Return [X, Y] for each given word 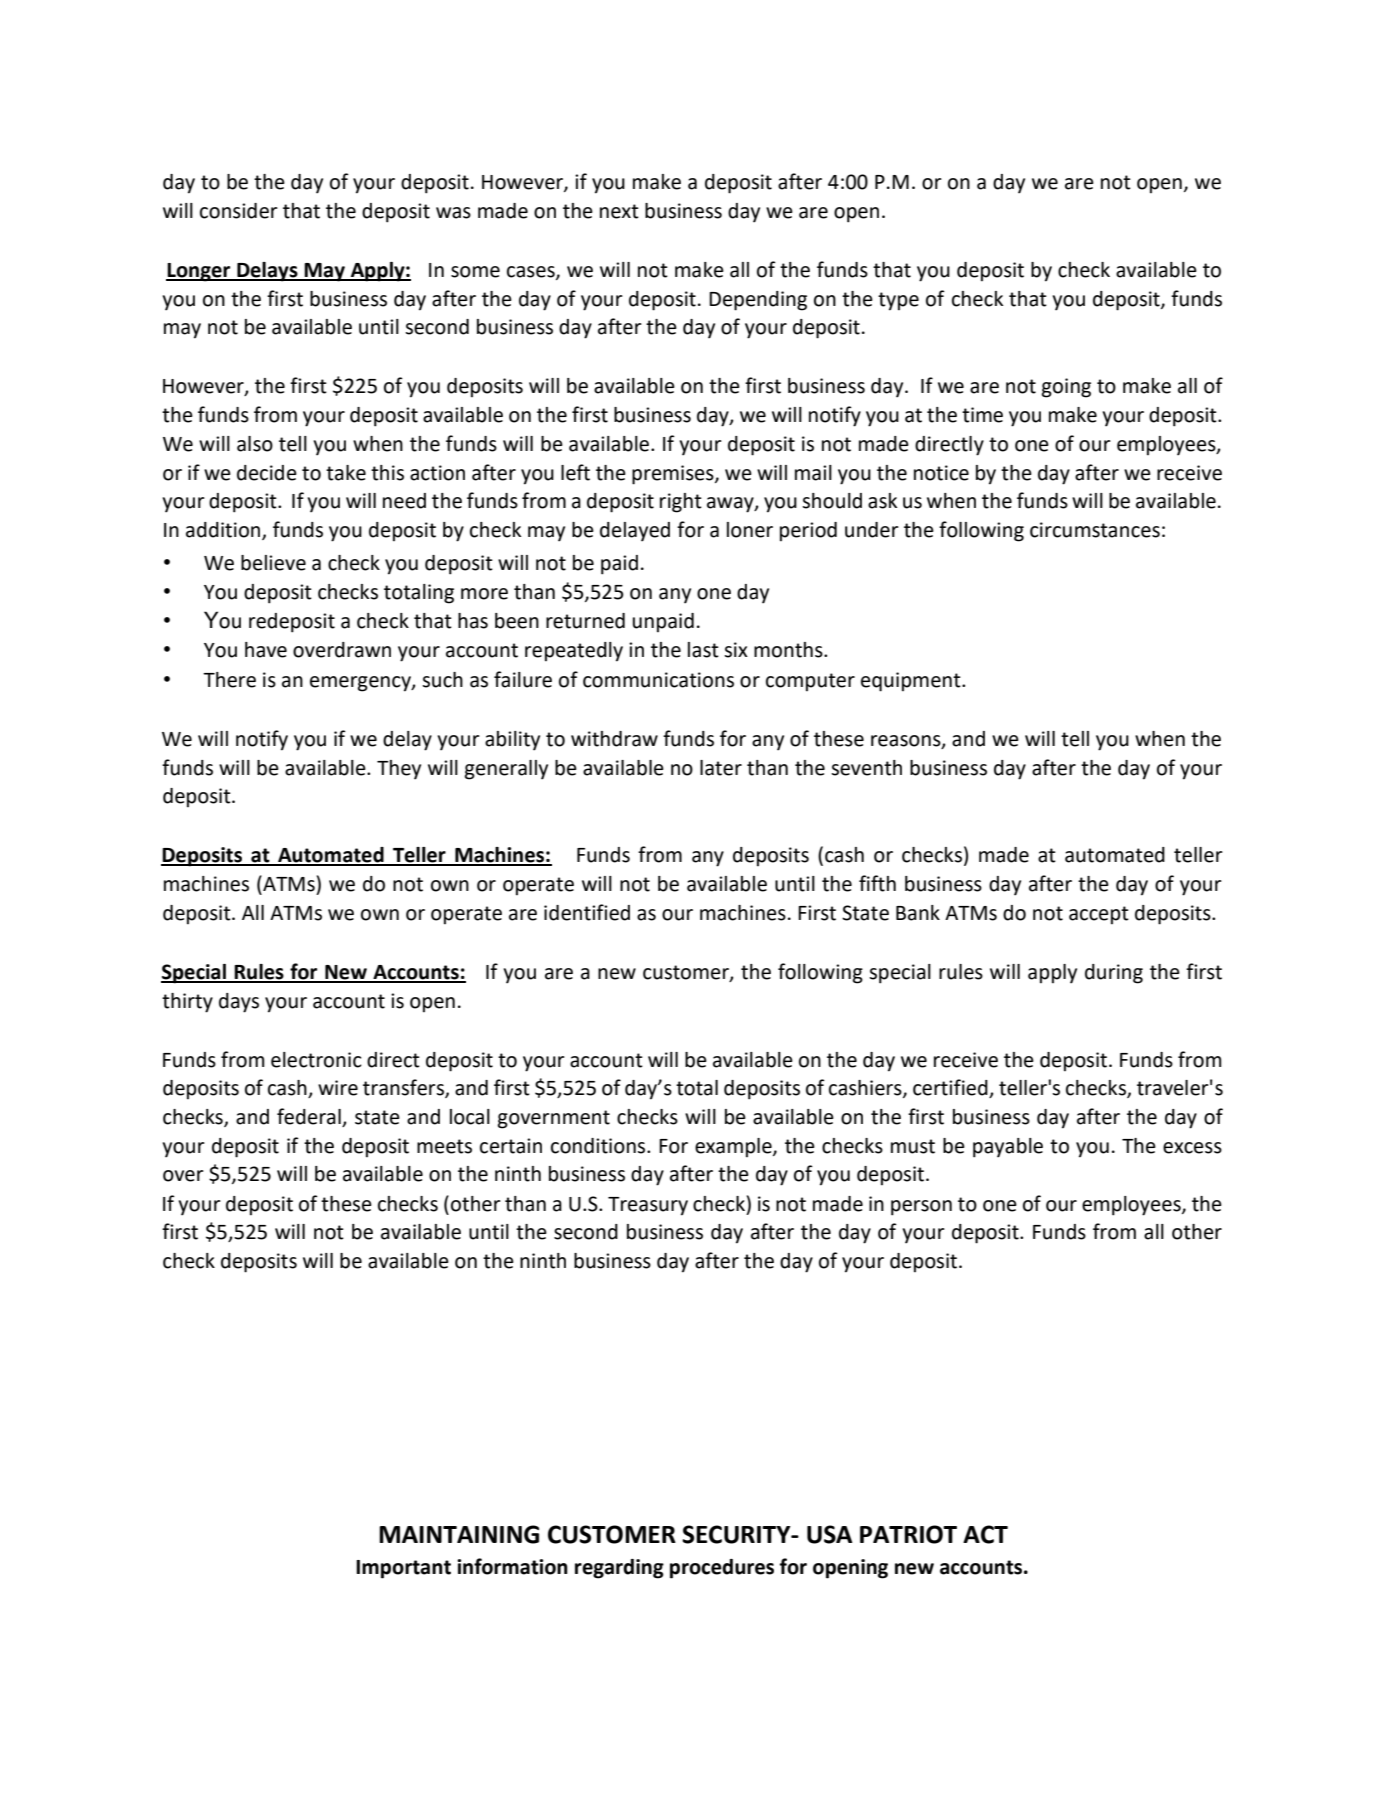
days [239, 1003]
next [619, 211]
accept [1099, 915]
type [898, 301]
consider [239, 211]
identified [587, 912]
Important [403, 1569]
